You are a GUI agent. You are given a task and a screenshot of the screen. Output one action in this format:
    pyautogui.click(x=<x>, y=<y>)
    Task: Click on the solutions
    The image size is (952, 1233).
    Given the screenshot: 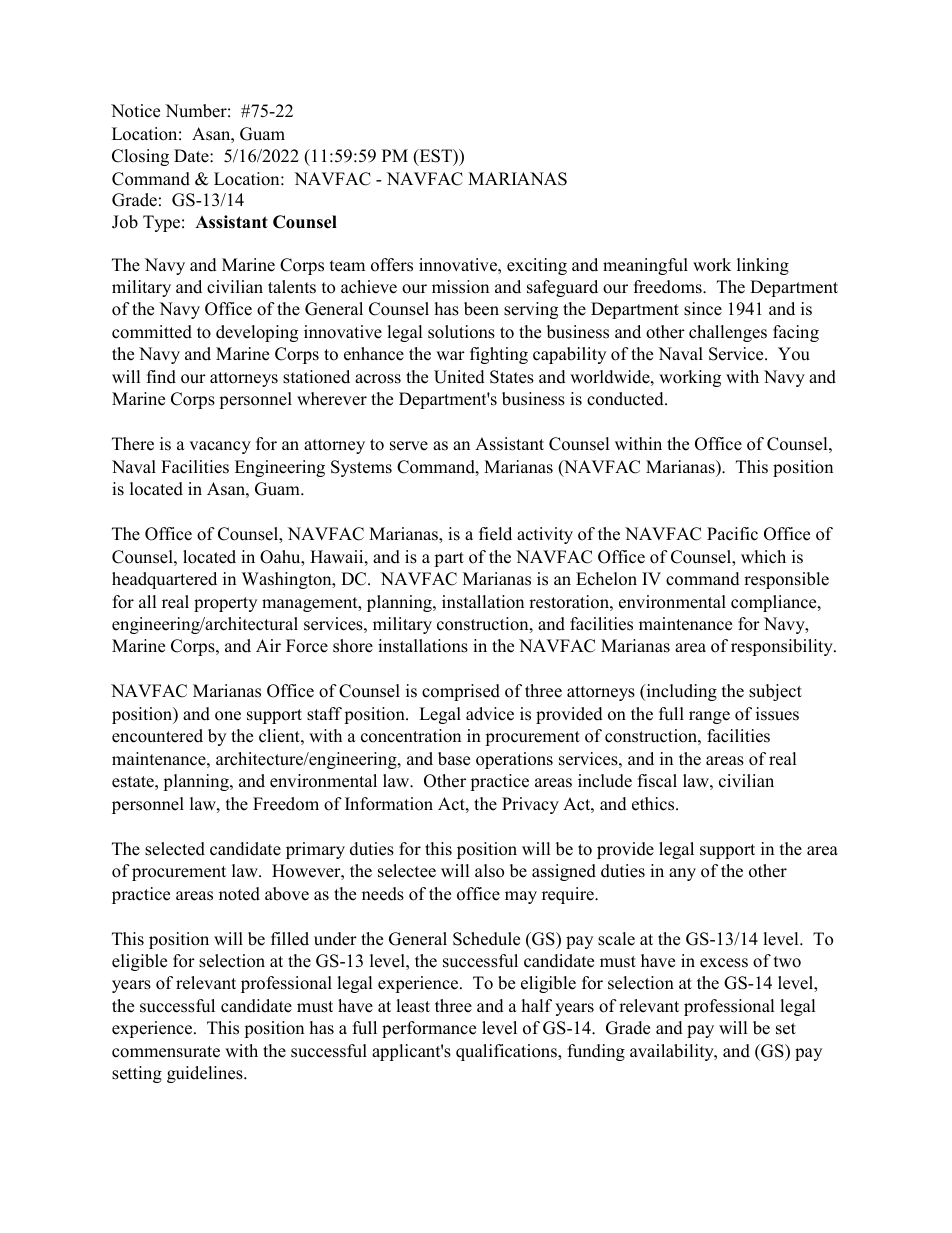 What is the action you would take?
    pyautogui.click(x=461, y=332)
